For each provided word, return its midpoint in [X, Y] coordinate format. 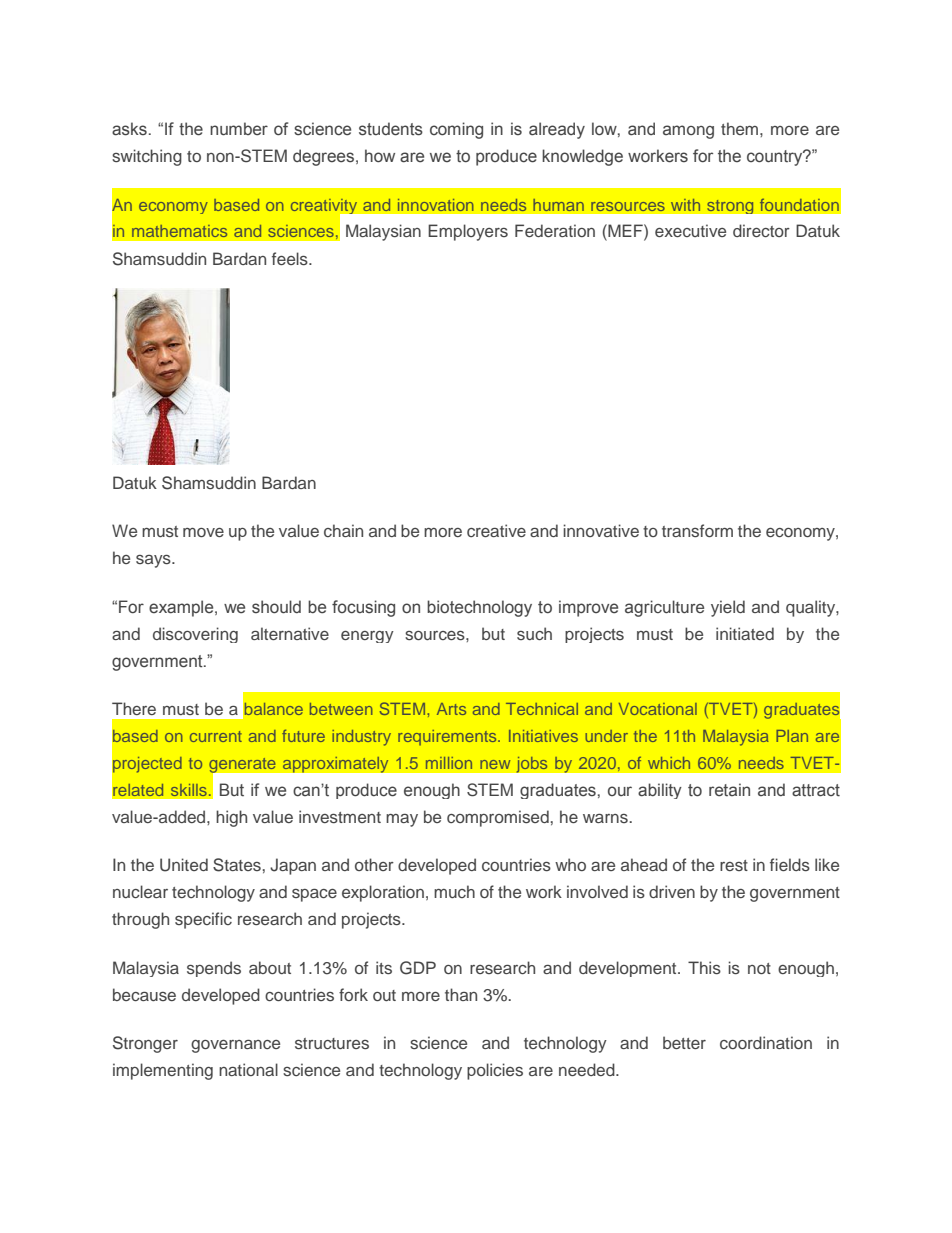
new [495, 764]
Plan [792, 736]
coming [456, 130]
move [203, 532]
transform [697, 530]
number [239, 129]
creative [496, 530]
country [776, 158]
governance [235, 1046]
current [216, 736]
